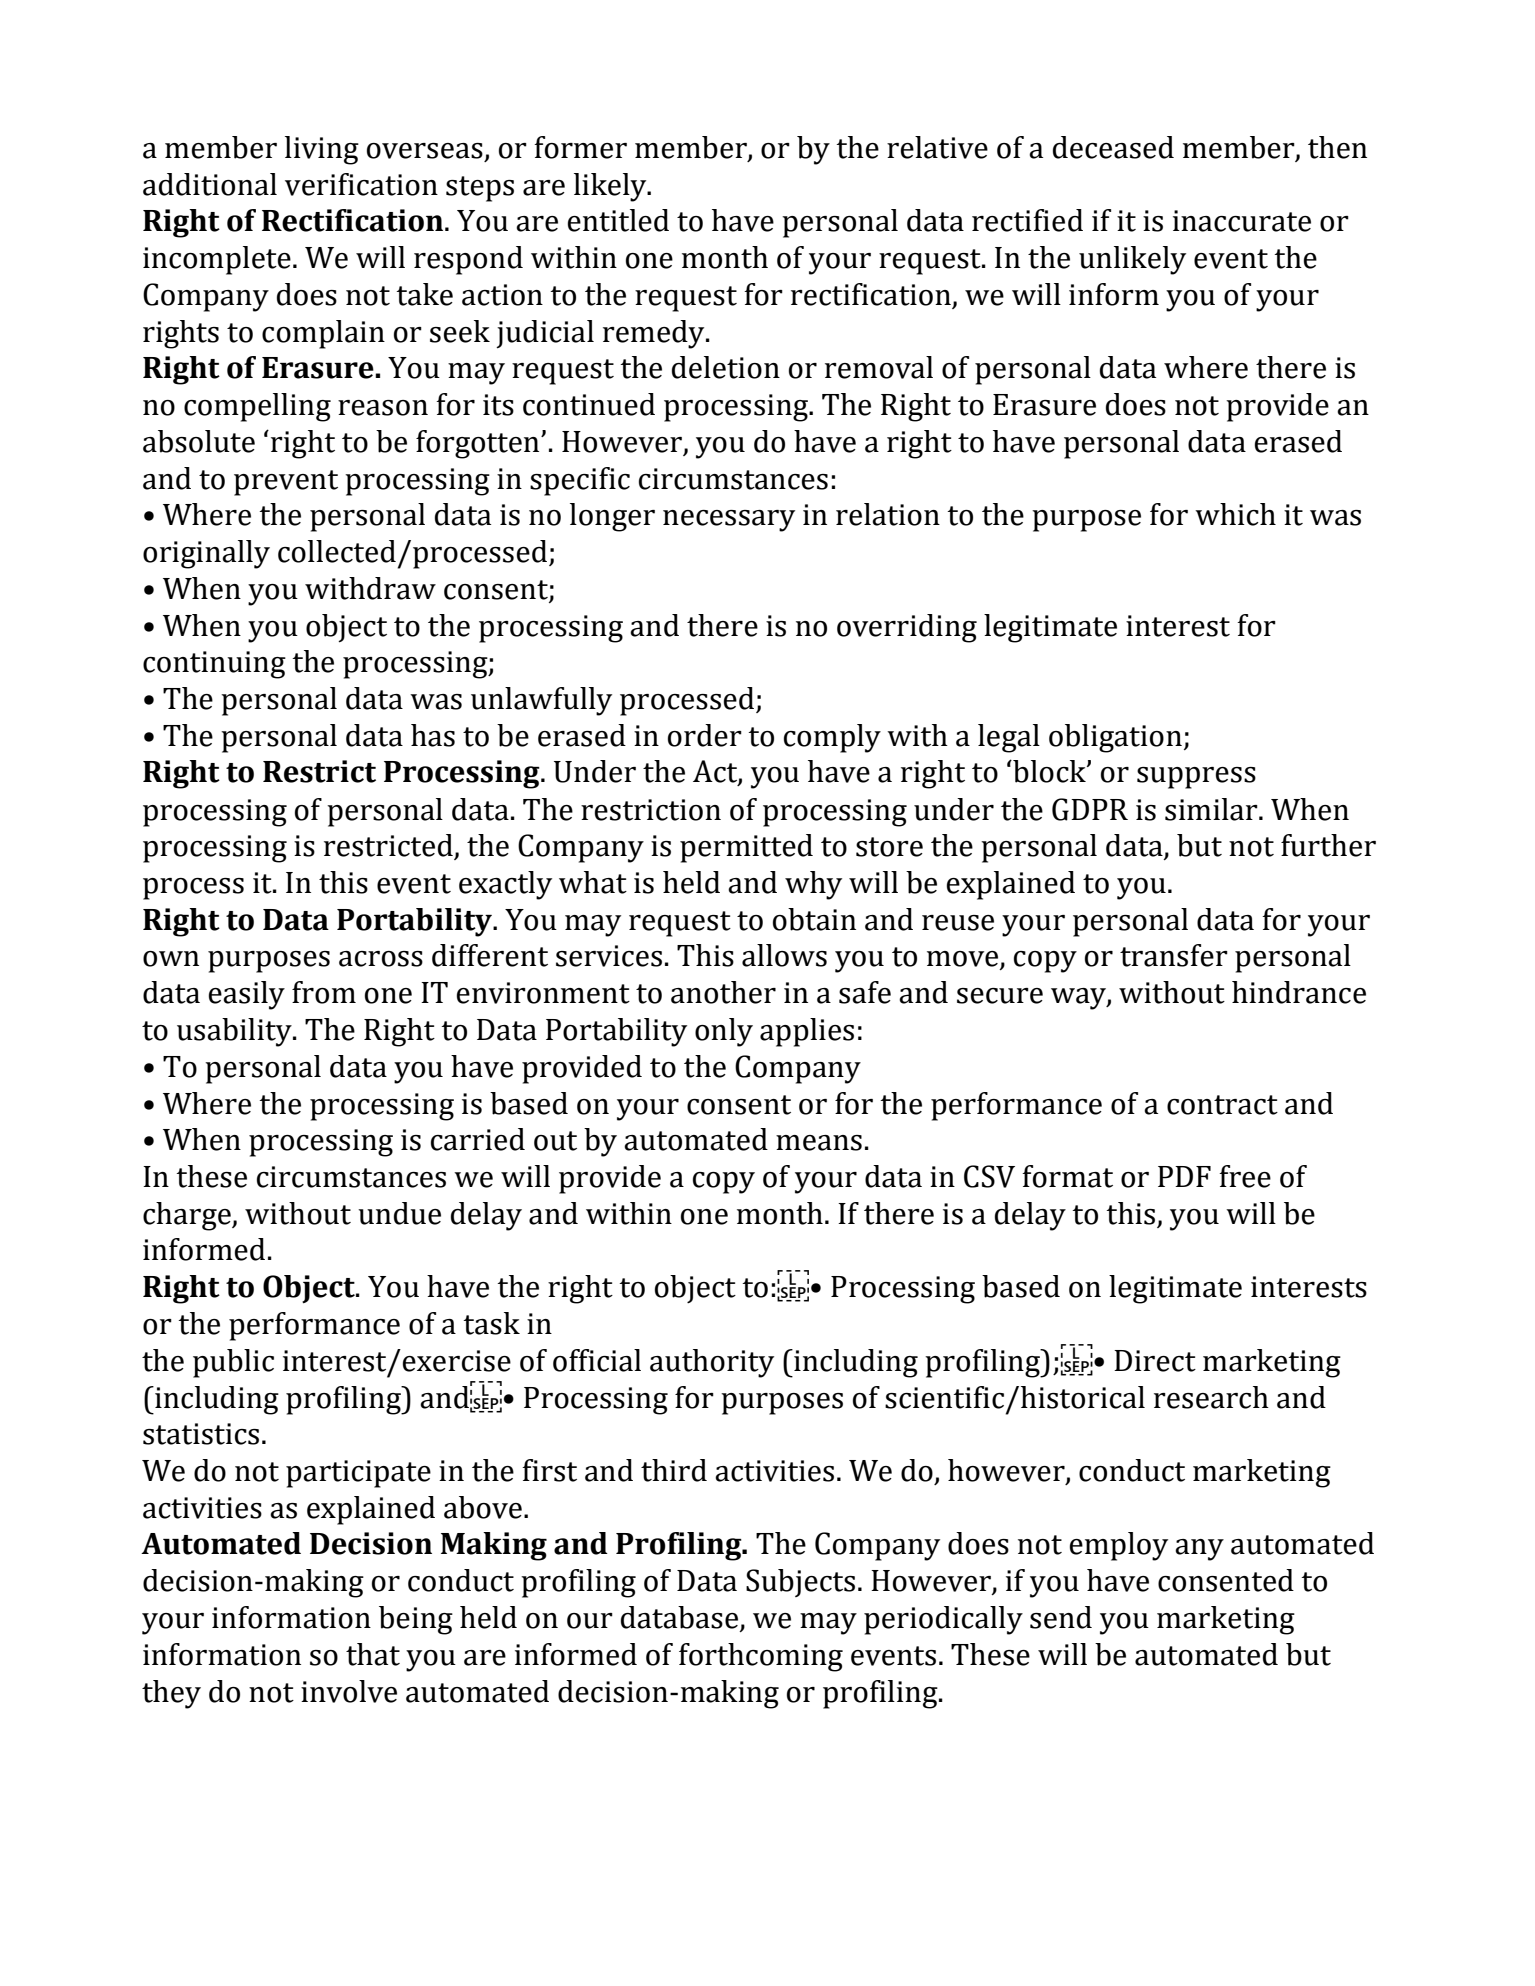 This screenshot has width=1535, height=1986. What do you see at coordinates (729, 521) in the screenshot?
I see `necessary` at bounding box center [729, 521].
